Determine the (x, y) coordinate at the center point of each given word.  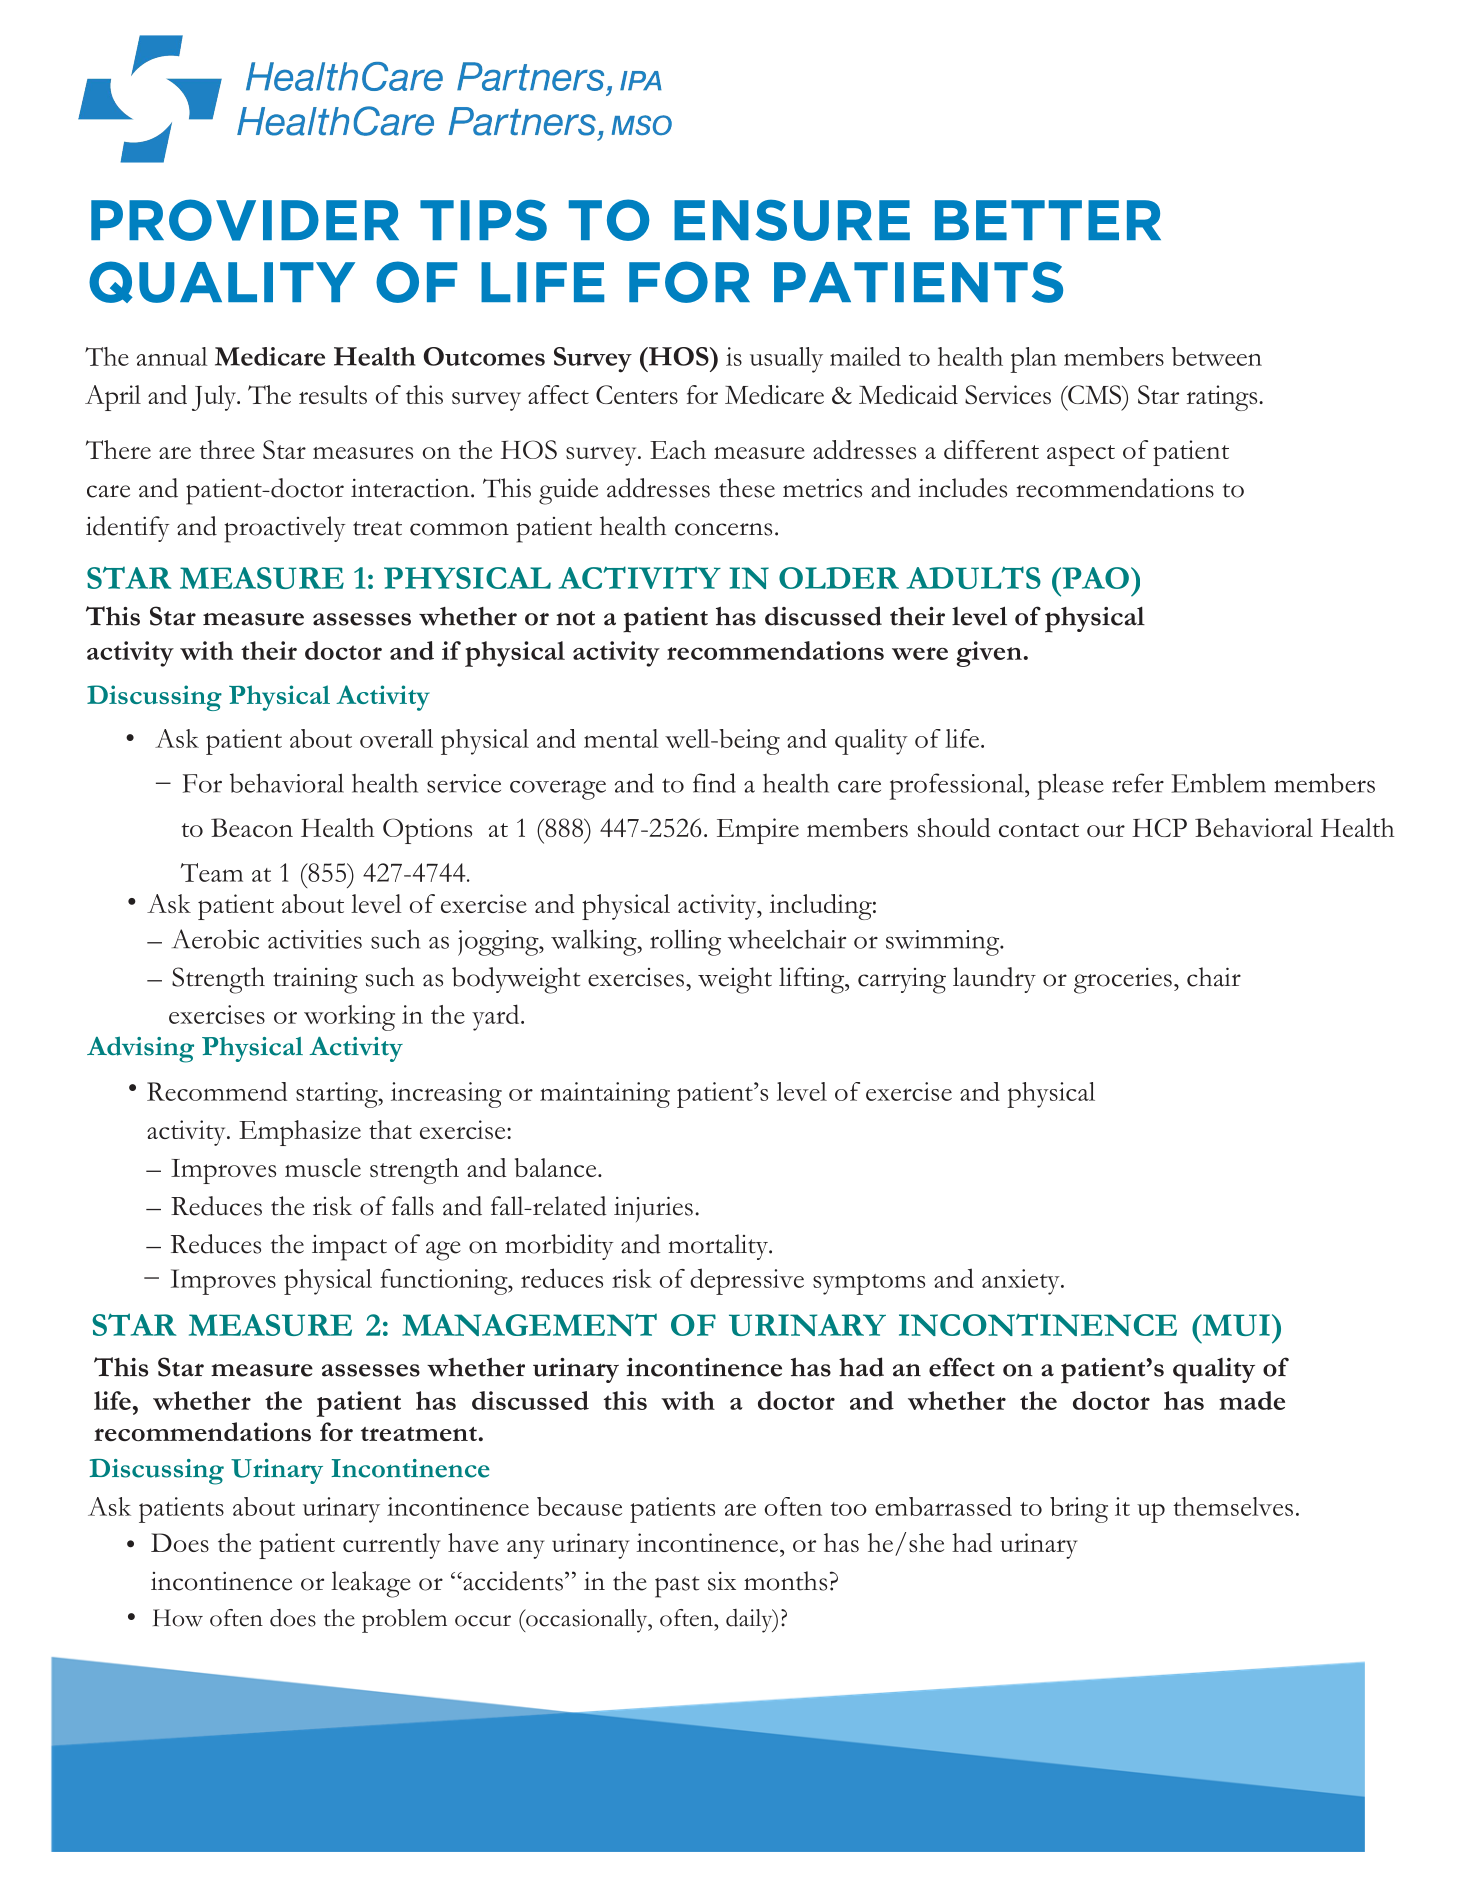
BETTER (1048, 220)
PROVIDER (245, 220)
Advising (140, 1049)
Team (212, 872)
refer (1138, 783)
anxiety (1022, 1282)
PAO (1094, 578)
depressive (747, 1281)
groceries (1123, 981)
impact (349, 1248)
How (178, 1618)
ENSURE (792, 220)
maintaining (605, 1095)
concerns (723, 529)
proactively (285, 529)
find (714, 783)
